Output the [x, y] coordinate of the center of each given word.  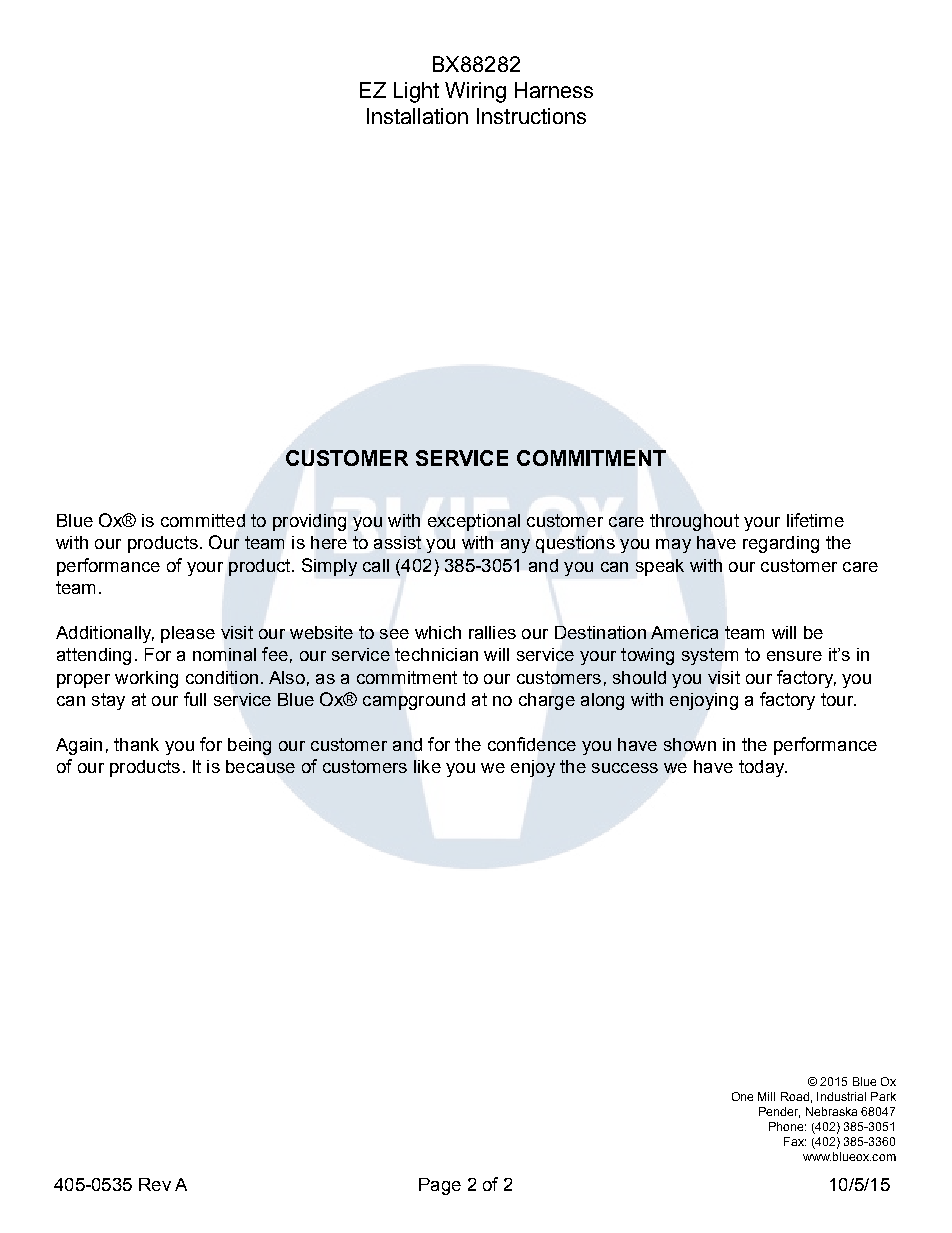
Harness [554, 90]
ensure [794, 656]
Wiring [475, 92]
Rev [155, 1184]
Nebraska [831, 1111]
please [188, 634]
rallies [492, 632]
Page [440, 1186]
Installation [417, 116]
